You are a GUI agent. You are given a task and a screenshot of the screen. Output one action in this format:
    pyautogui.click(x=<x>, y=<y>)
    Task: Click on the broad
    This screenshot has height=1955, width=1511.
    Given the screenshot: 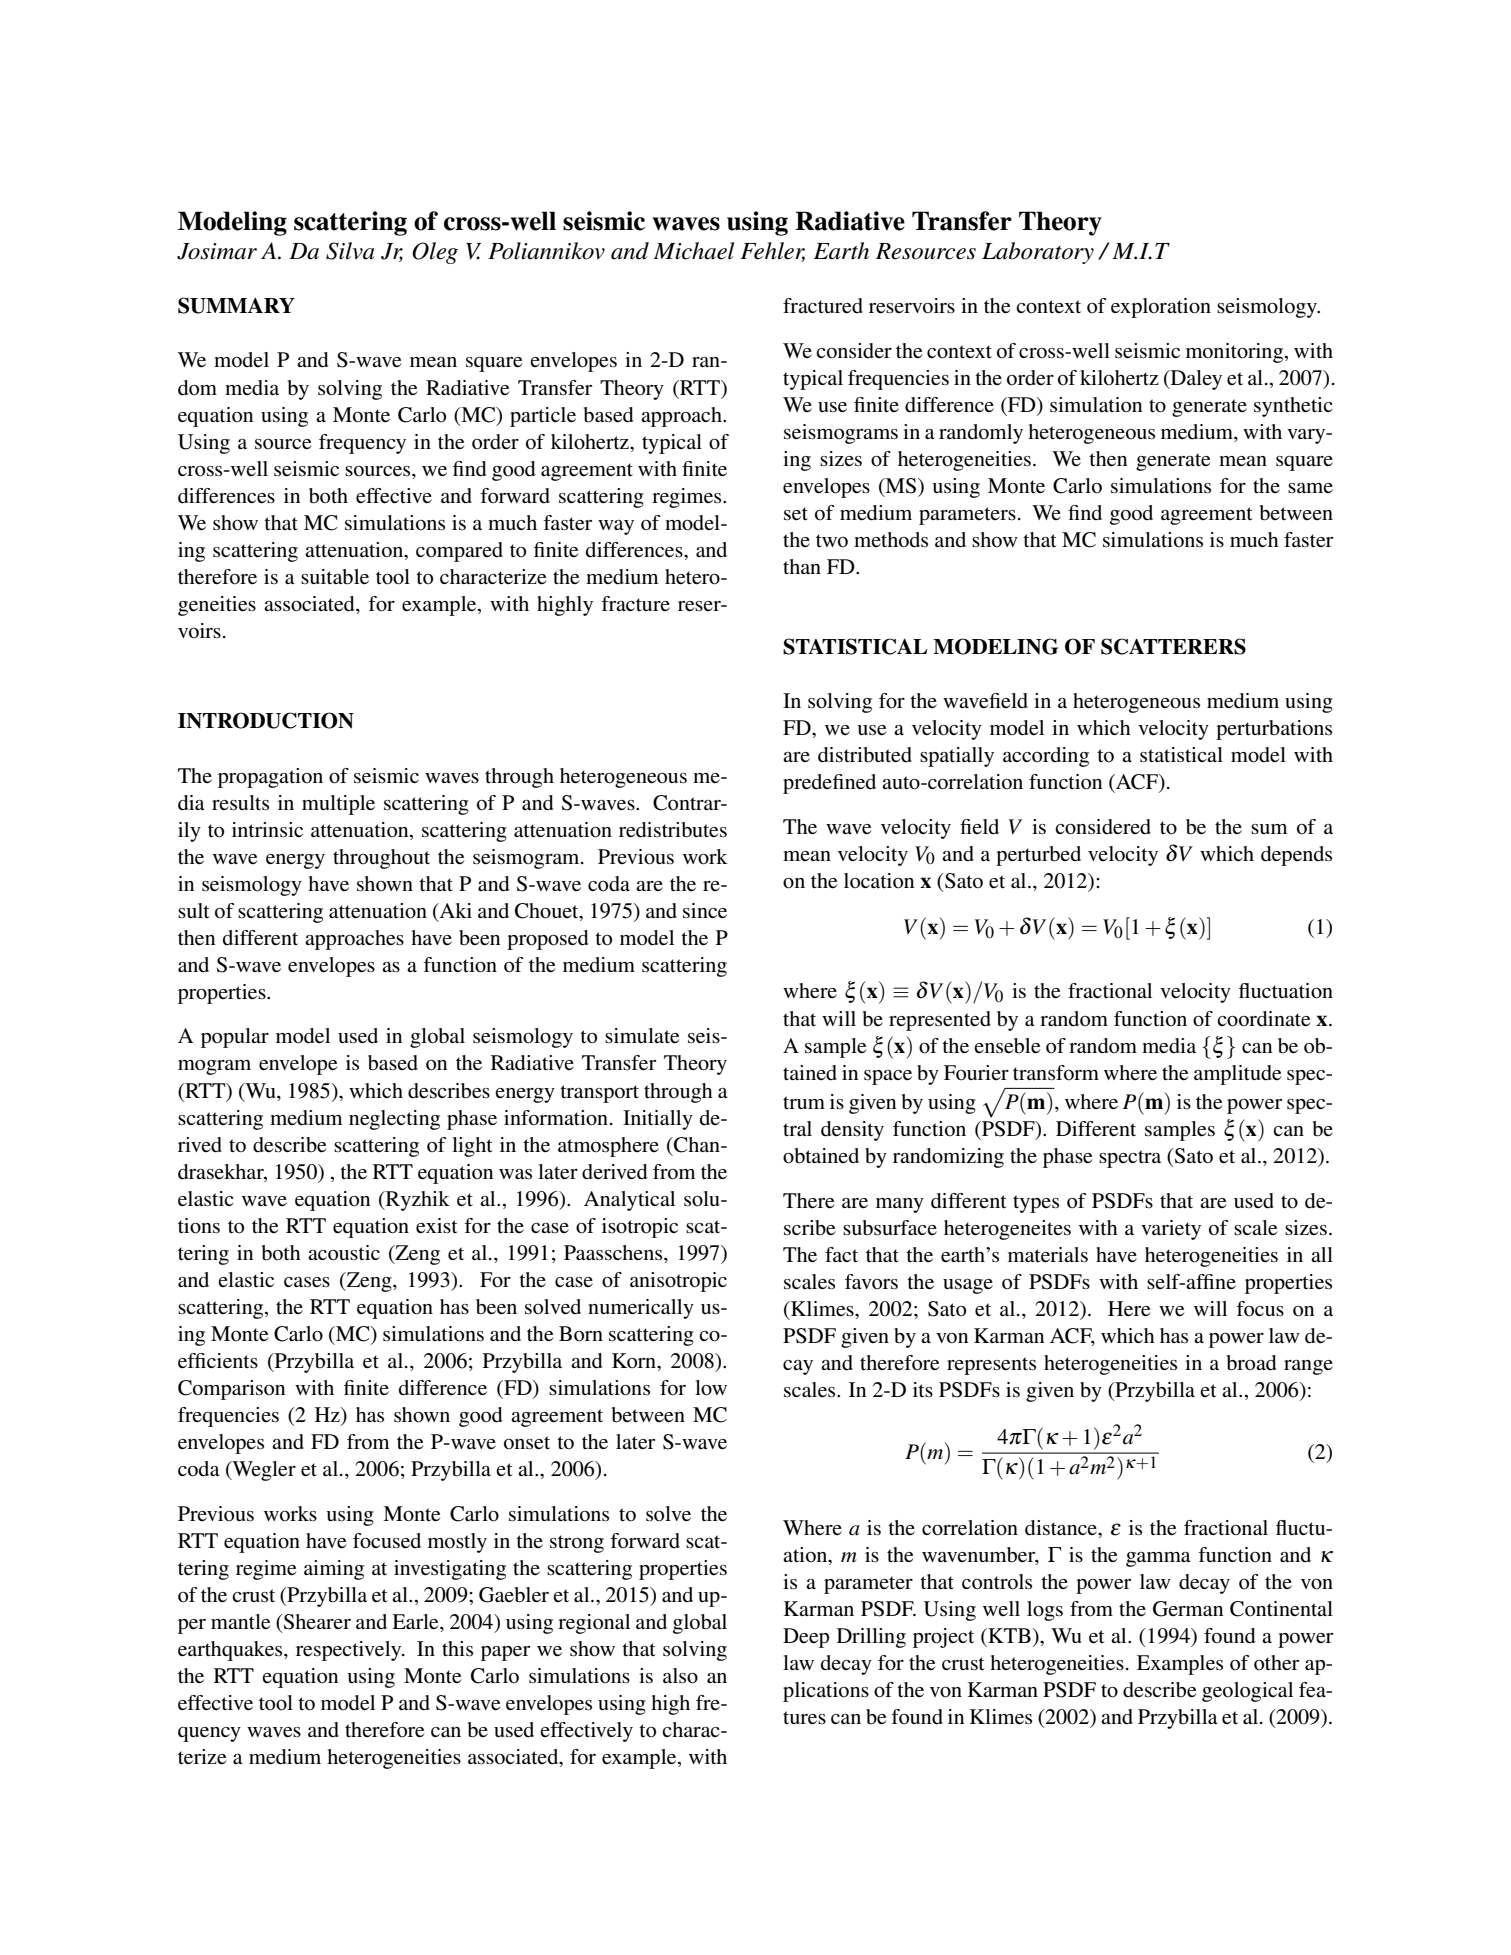 What is the action you would take?
    pyautogui.click(x=1251, y=1363)
